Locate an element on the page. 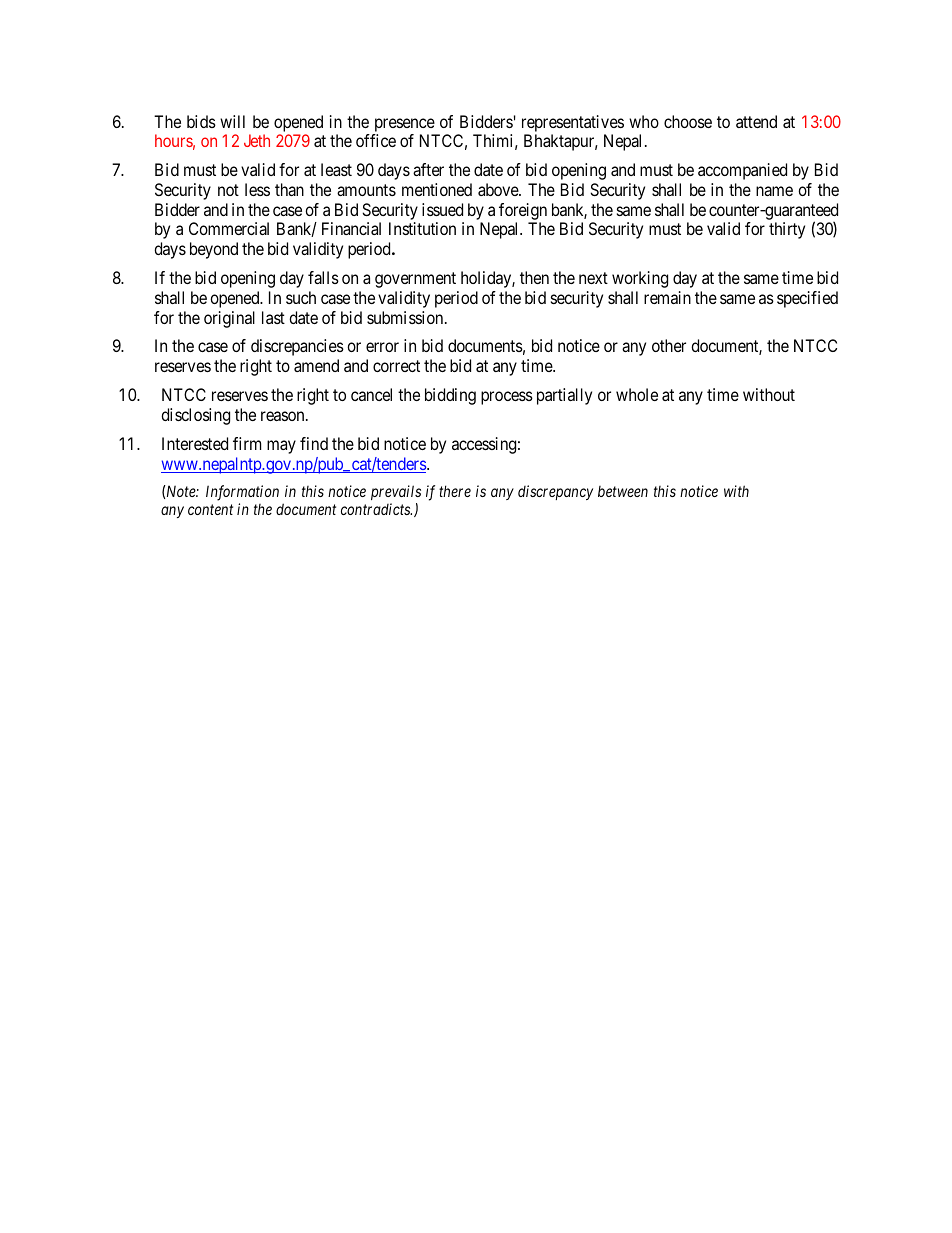  submission is located at coordinates (406, 317).
